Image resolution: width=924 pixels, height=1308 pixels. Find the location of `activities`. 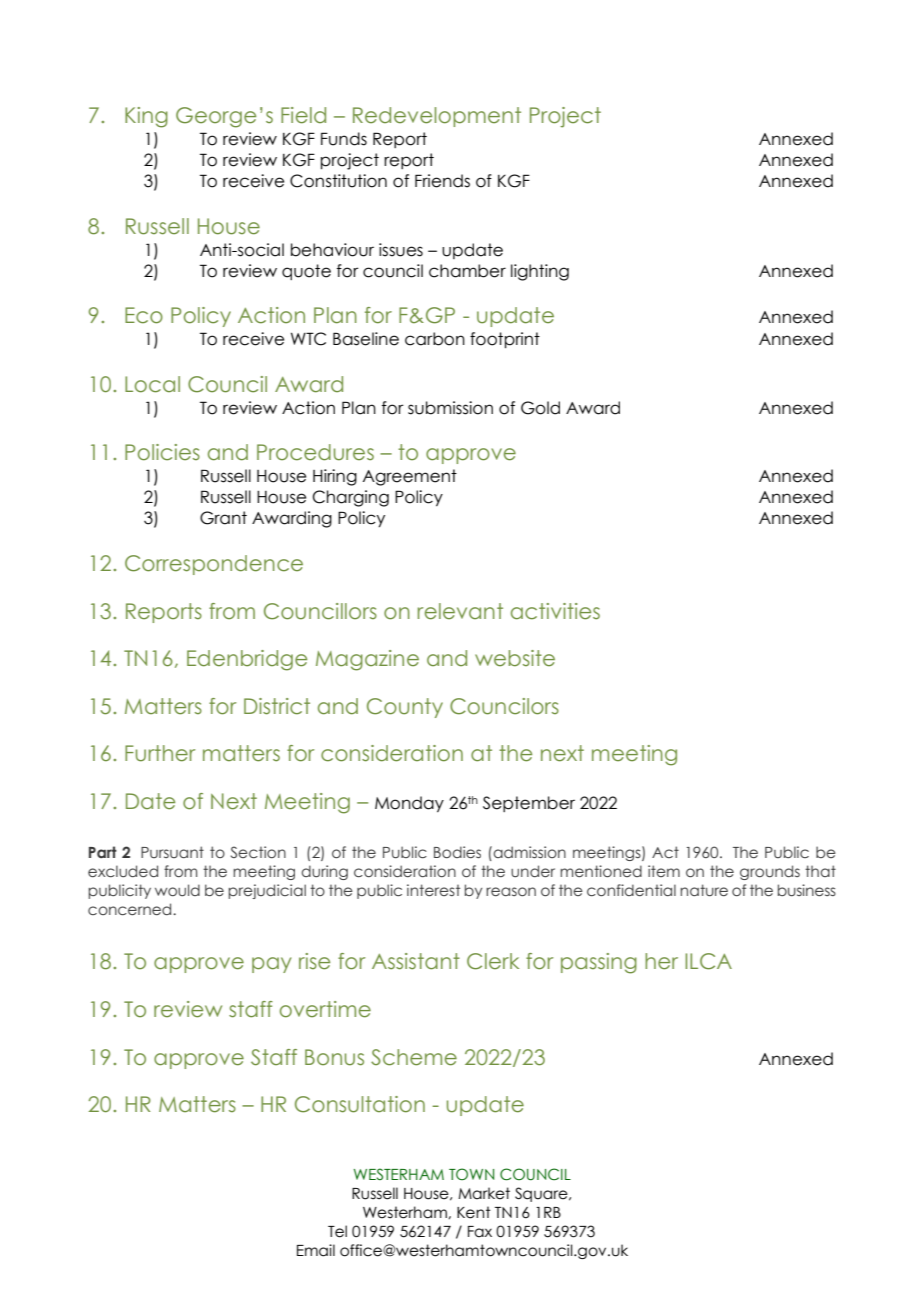

activities is located at coordinates (555, 611).
